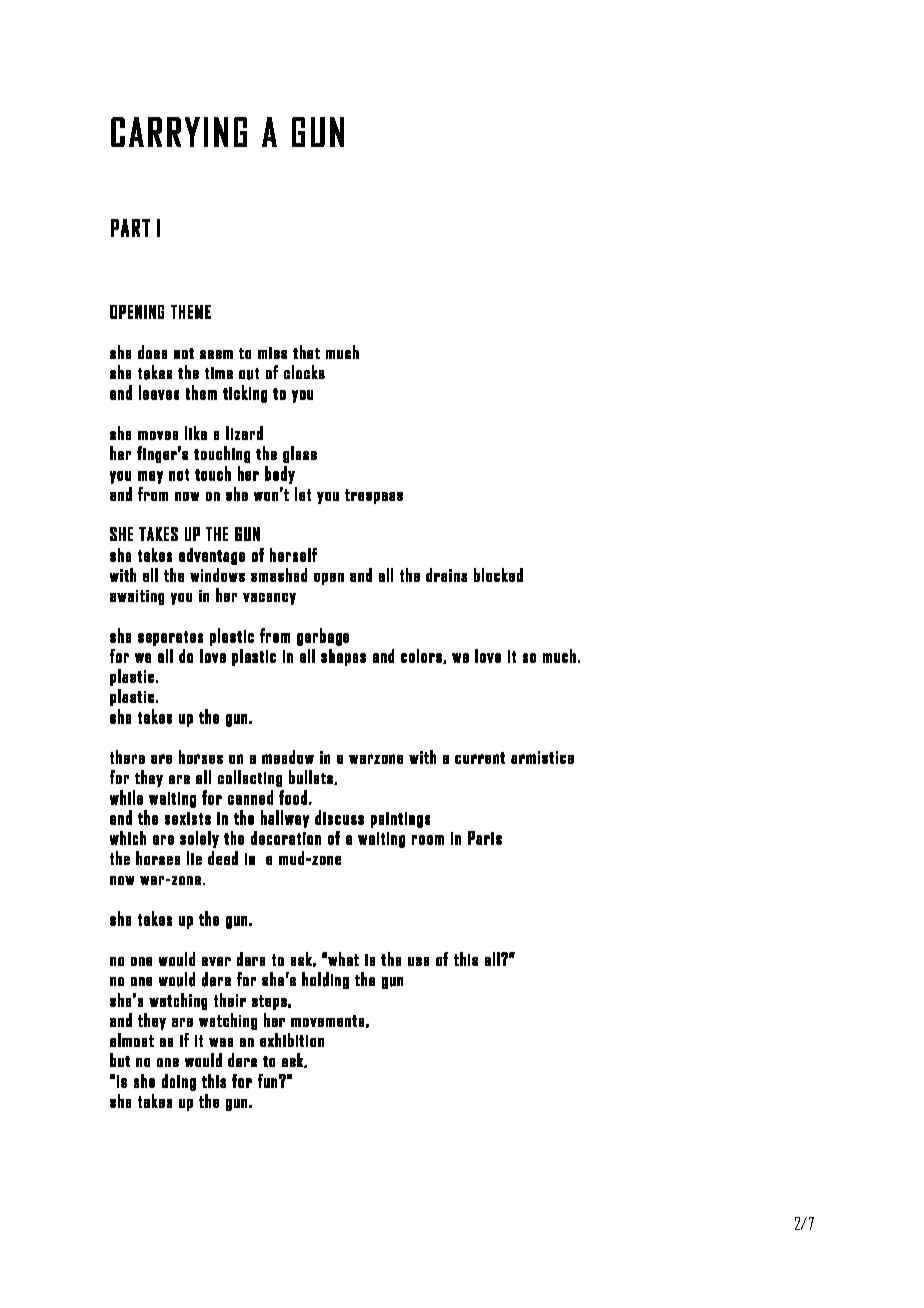 Image resolution: width=924 pixels, height=1308 pixels. What do you see at coordinates (179, 1082) in the page?
I see `doing` at bounding box center [179, 1082].
